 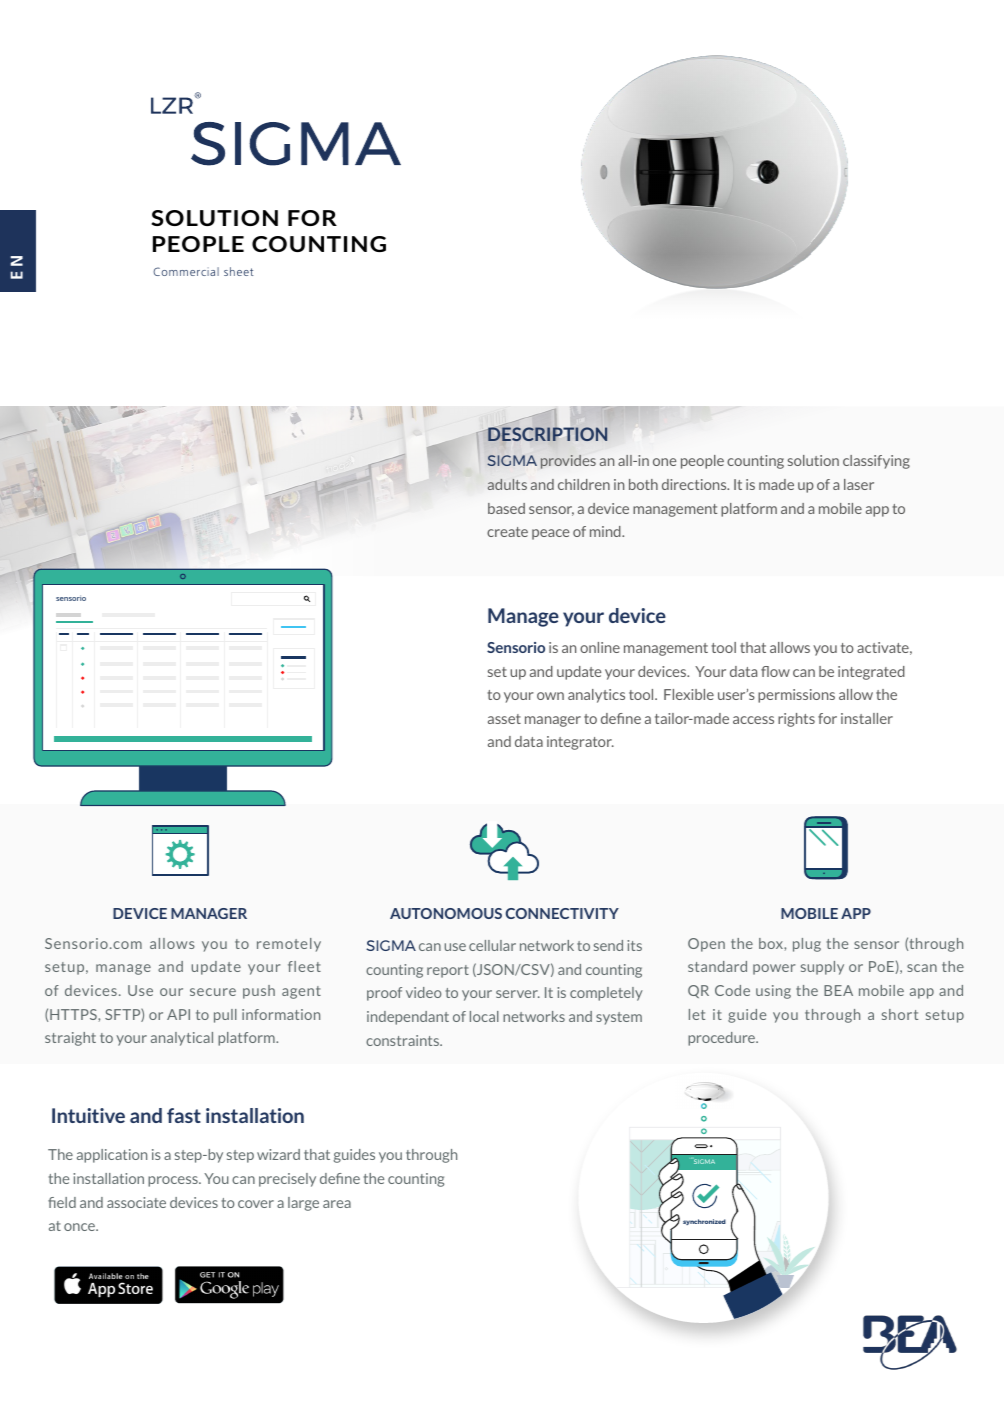 What do you see at coordinates (507, 532) in the screenshot?
I see `create` at bounding box center [507, 532].
